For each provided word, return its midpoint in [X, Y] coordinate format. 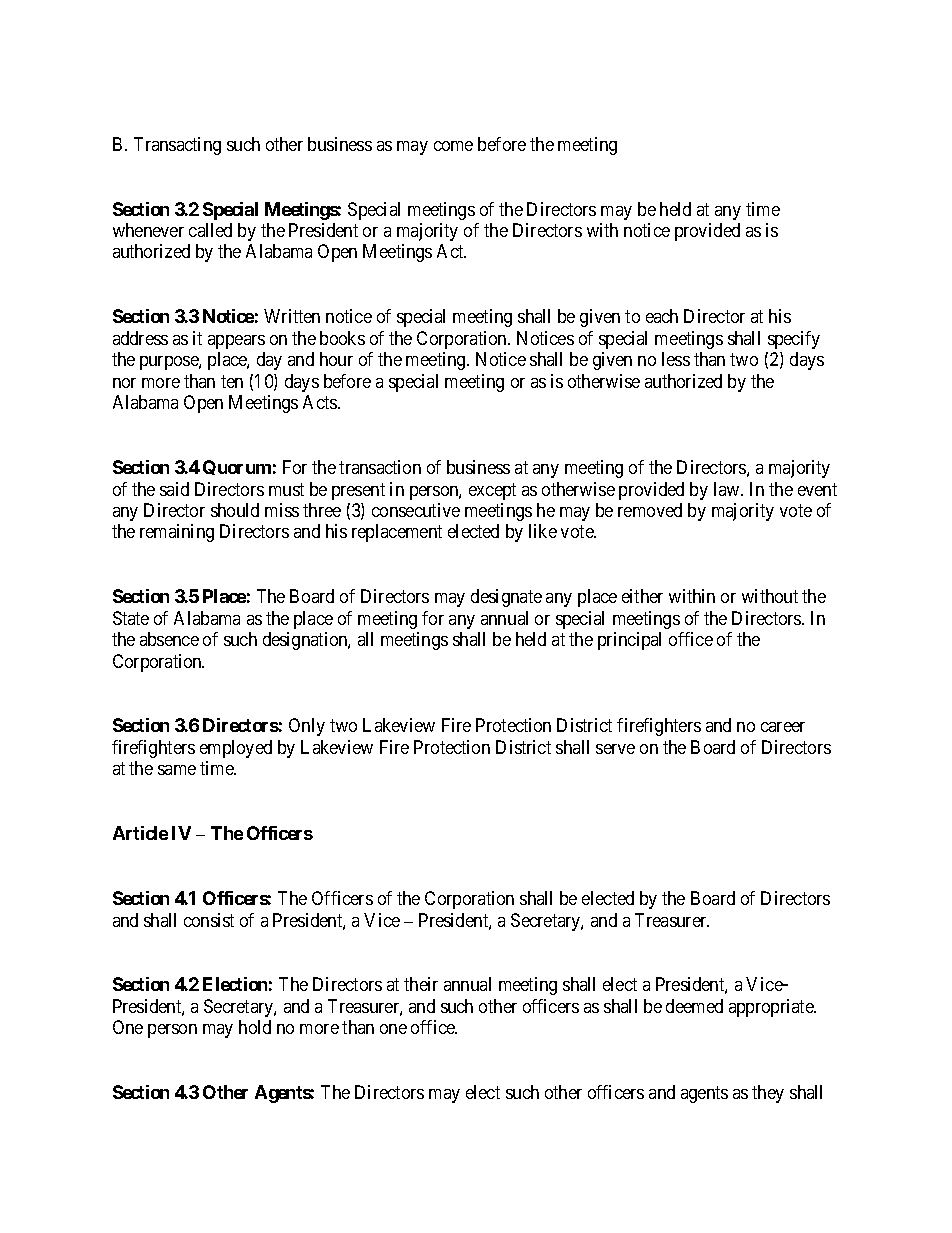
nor [124, 383]
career [783, 727]
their [421, 984]
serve [615, 749]
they [768, 1094]
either [642, 596]
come [453, 146]
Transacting [177, 146]
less [676, 359]
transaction [380, 467]
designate [506, 598]
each [662, 316]
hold [255, 1027]
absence [169, 639]
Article [140, 833]
